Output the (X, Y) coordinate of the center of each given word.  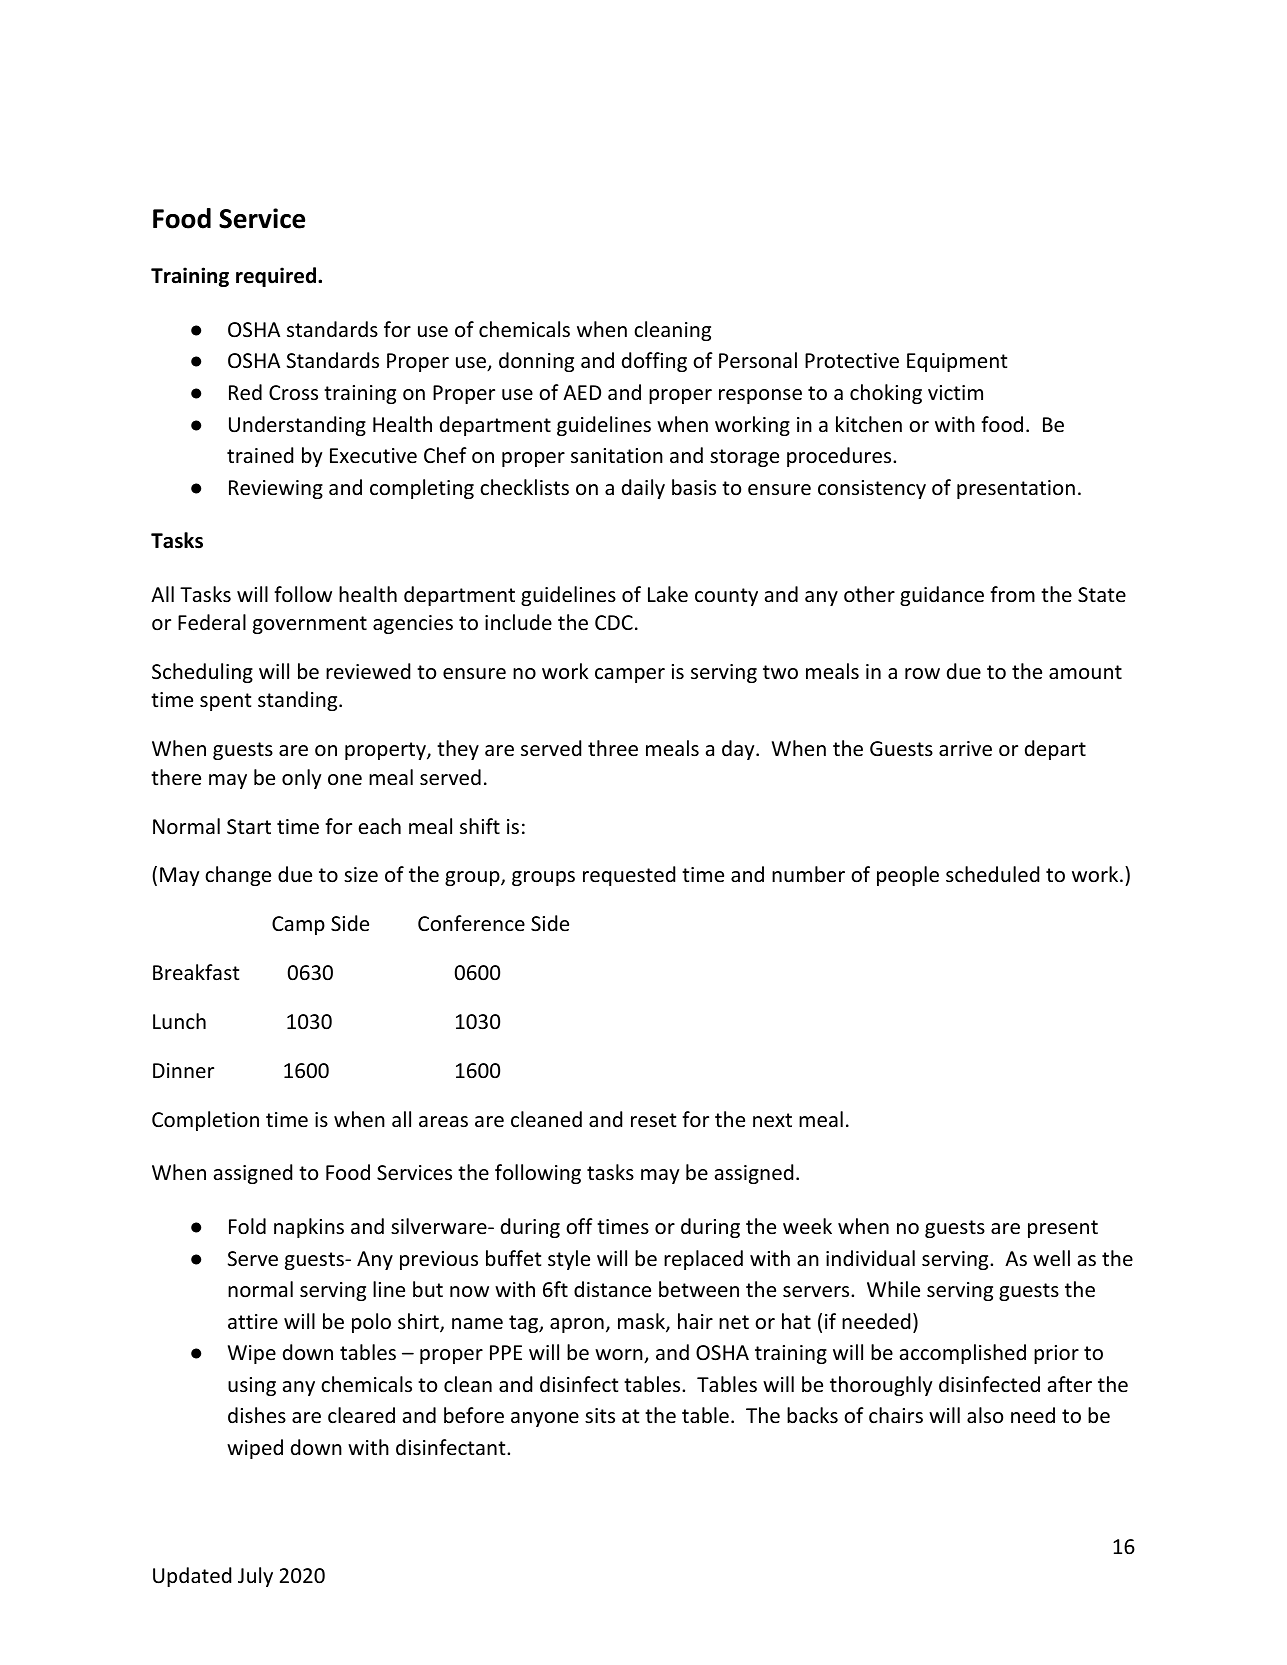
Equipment (957, 362)
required (276, 277)
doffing (654, 362)
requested (629, 876)
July (255, 1577)
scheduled (992, 874)
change (238, 876)
